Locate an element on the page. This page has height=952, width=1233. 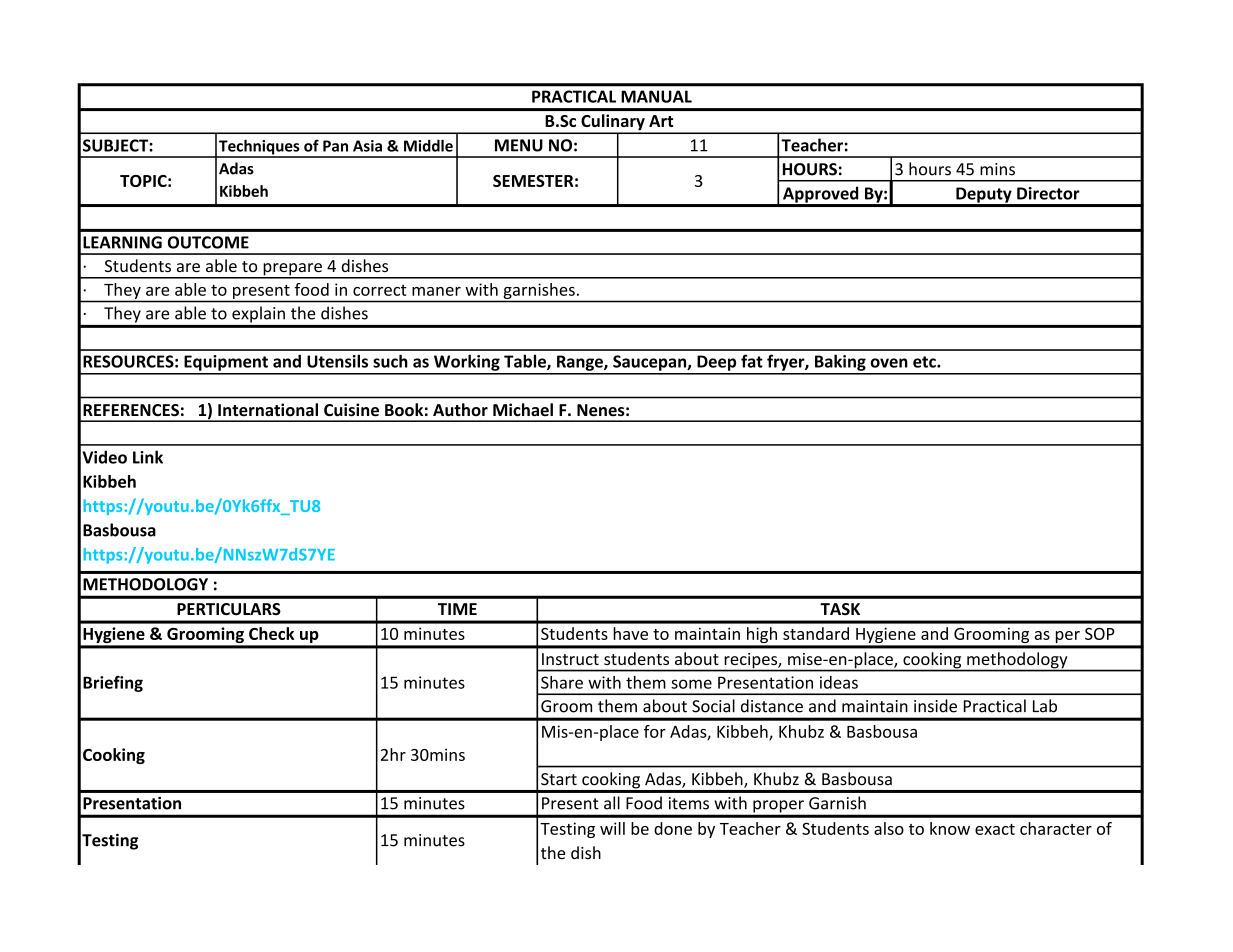
oven is located at coordinates (889, 363).
